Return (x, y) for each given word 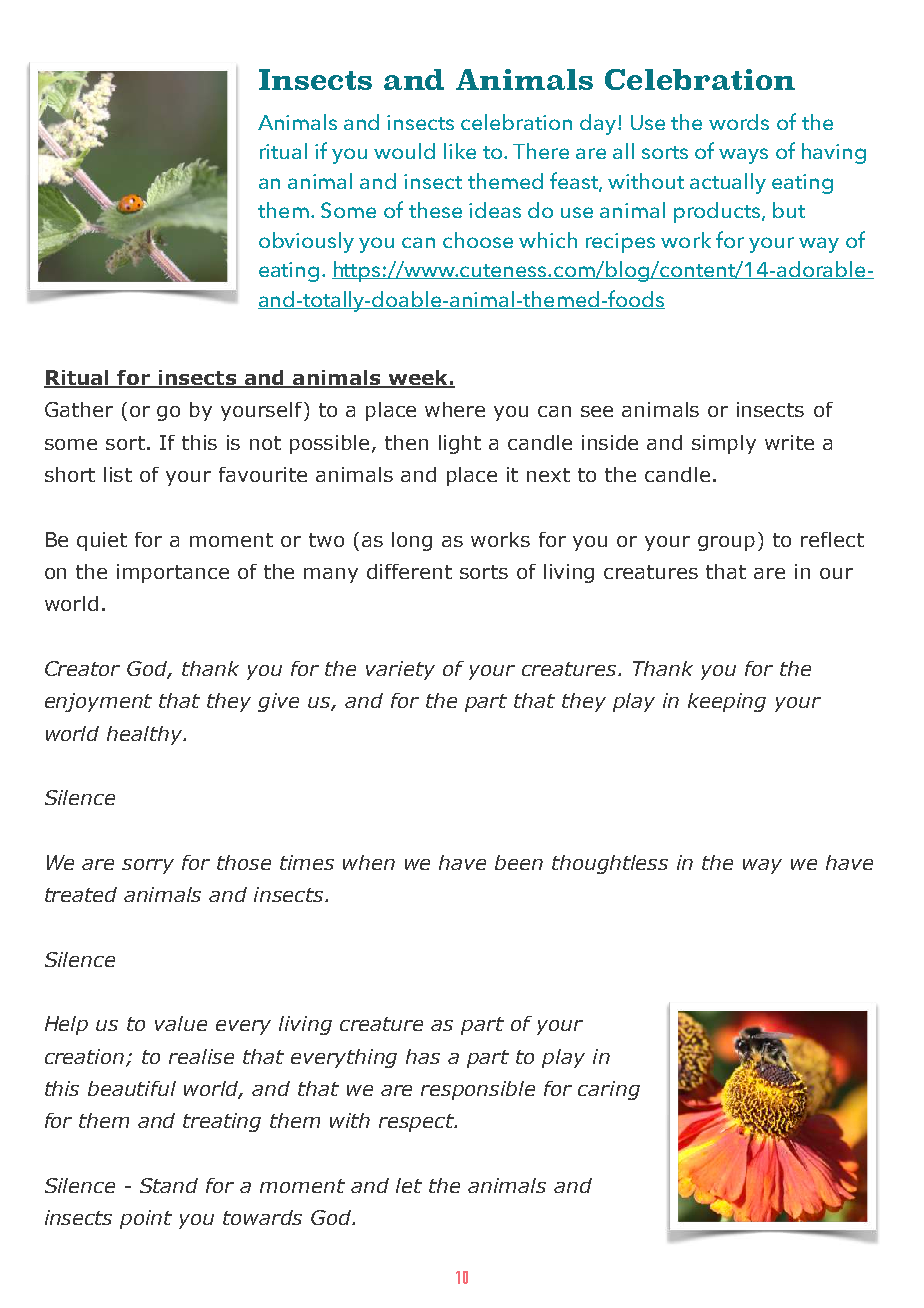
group (726, 543)
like (460, 151)
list (118, 474)
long (412, 541)
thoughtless (610, 864)
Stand (169, 1185)
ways (743, 156)
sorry (148, 866)
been (519, 862)
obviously (306, 242)
